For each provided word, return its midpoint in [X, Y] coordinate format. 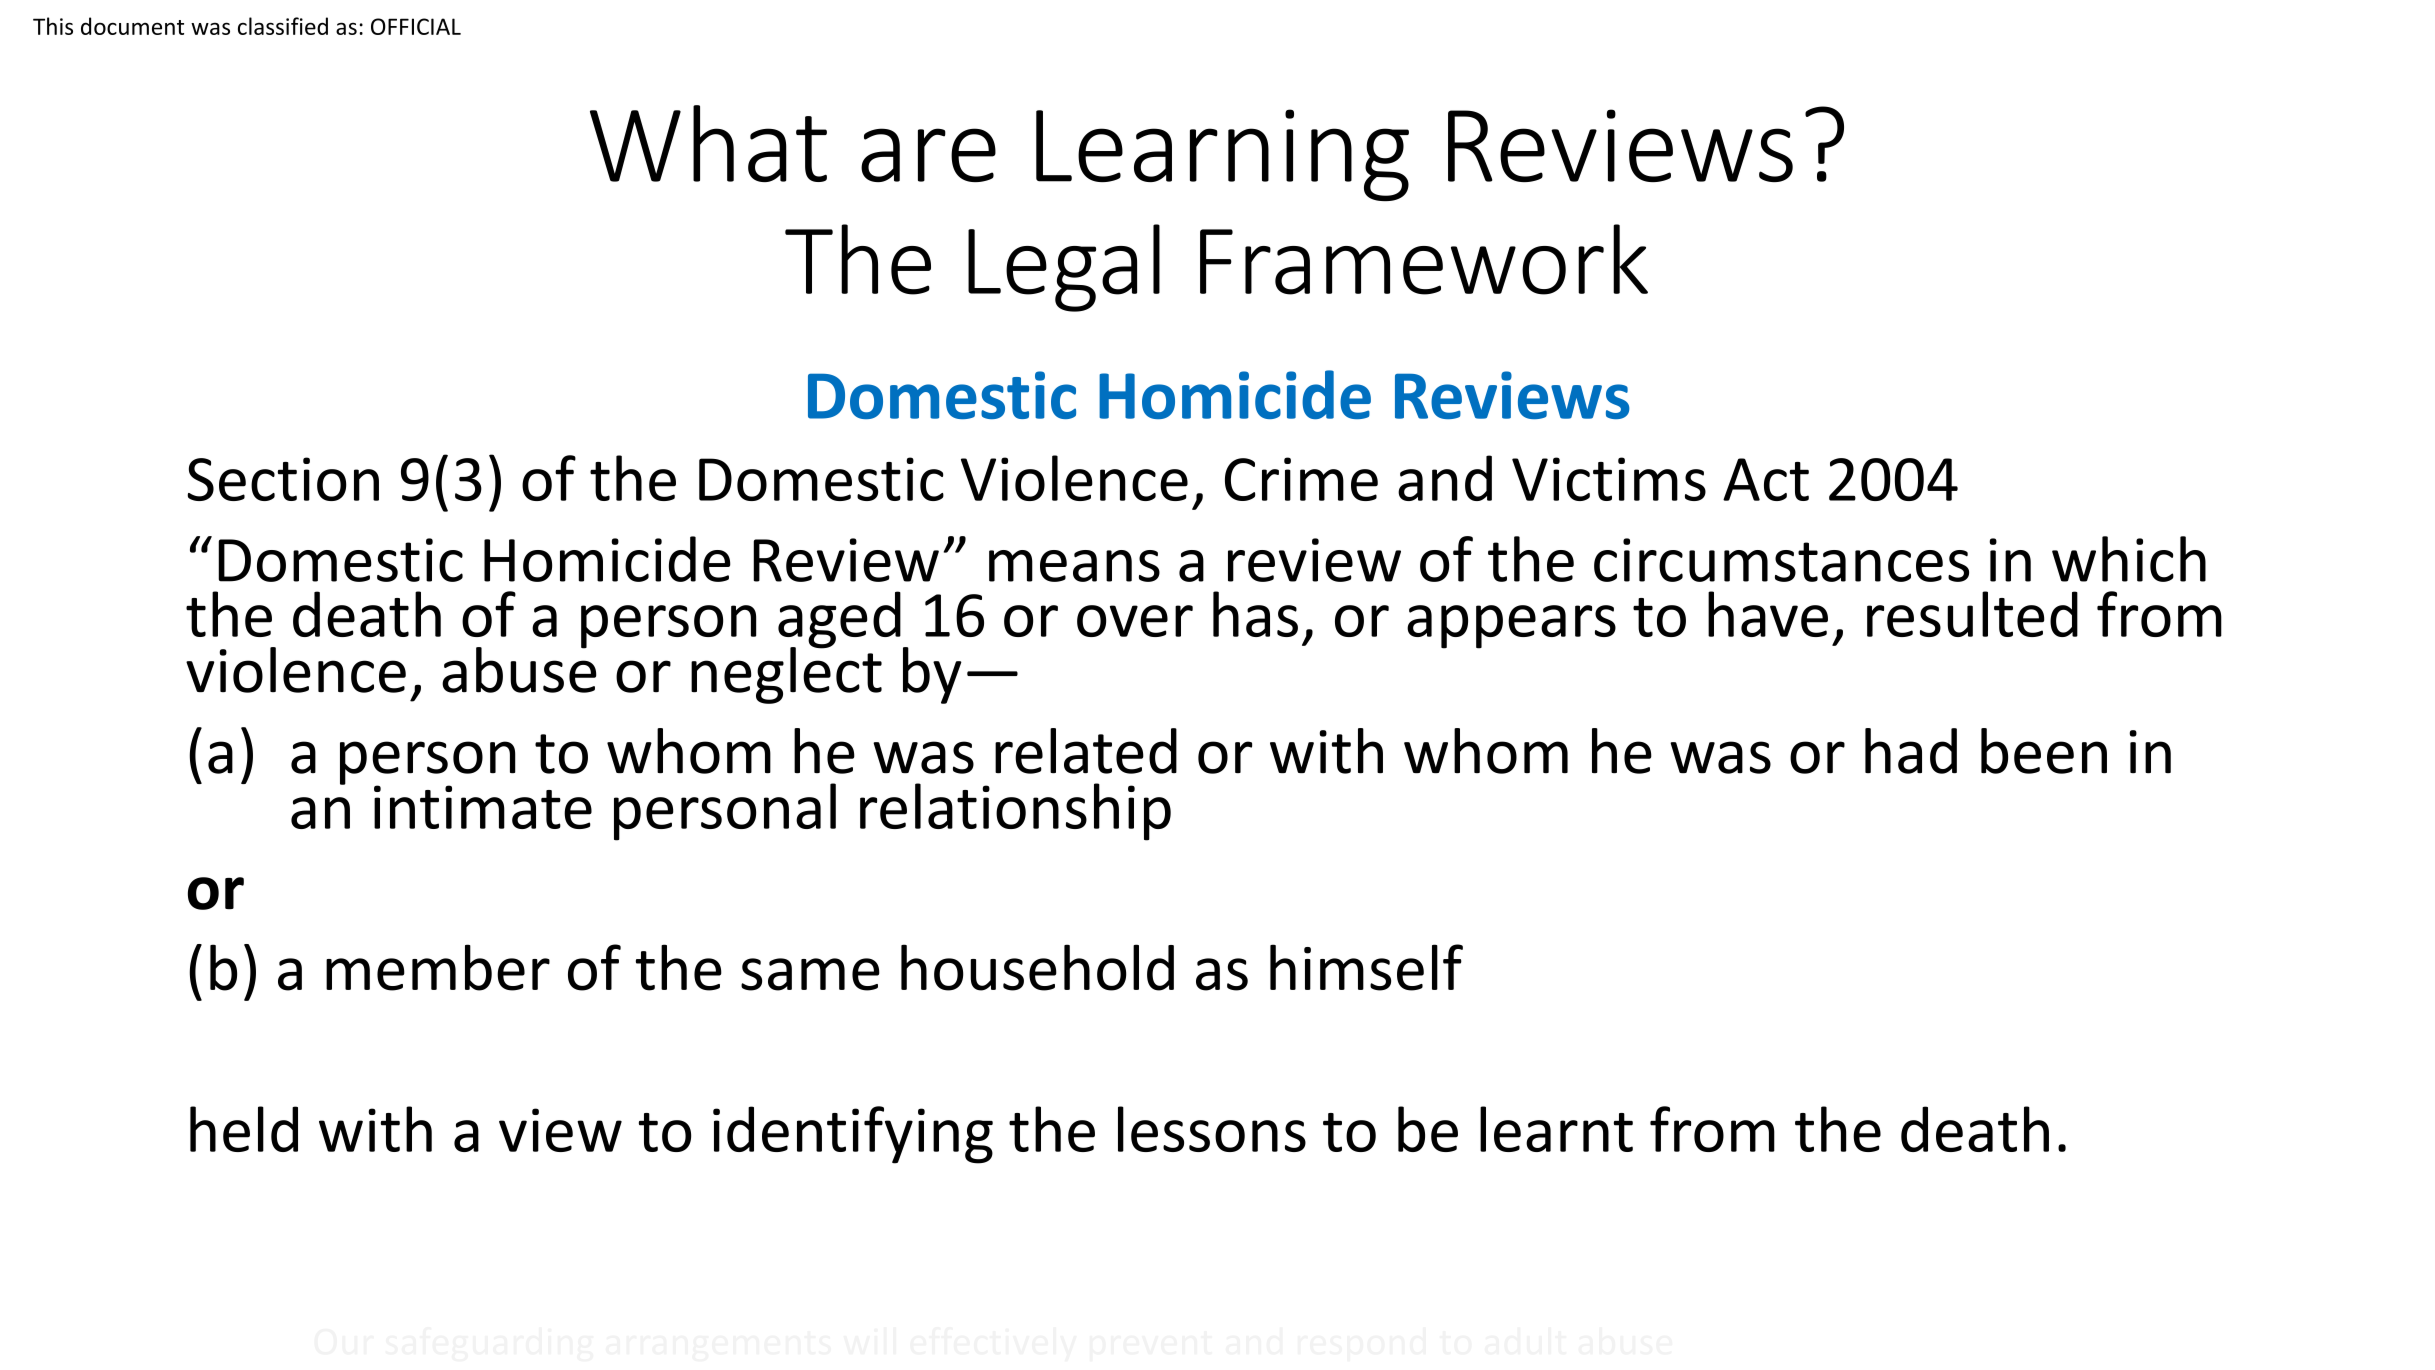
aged [839, 621]
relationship [1015, 812]
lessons [1212, 1129]
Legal [1064, 268]
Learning [1222, 155]
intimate [483, 807]
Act [1766, 479]
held [244, 1129]
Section [283, 479]
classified [283, 26]
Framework [1424, 259]
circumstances [1781, 560]
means [1074, 566]
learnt [1556, 1129]
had [1911, 751]
